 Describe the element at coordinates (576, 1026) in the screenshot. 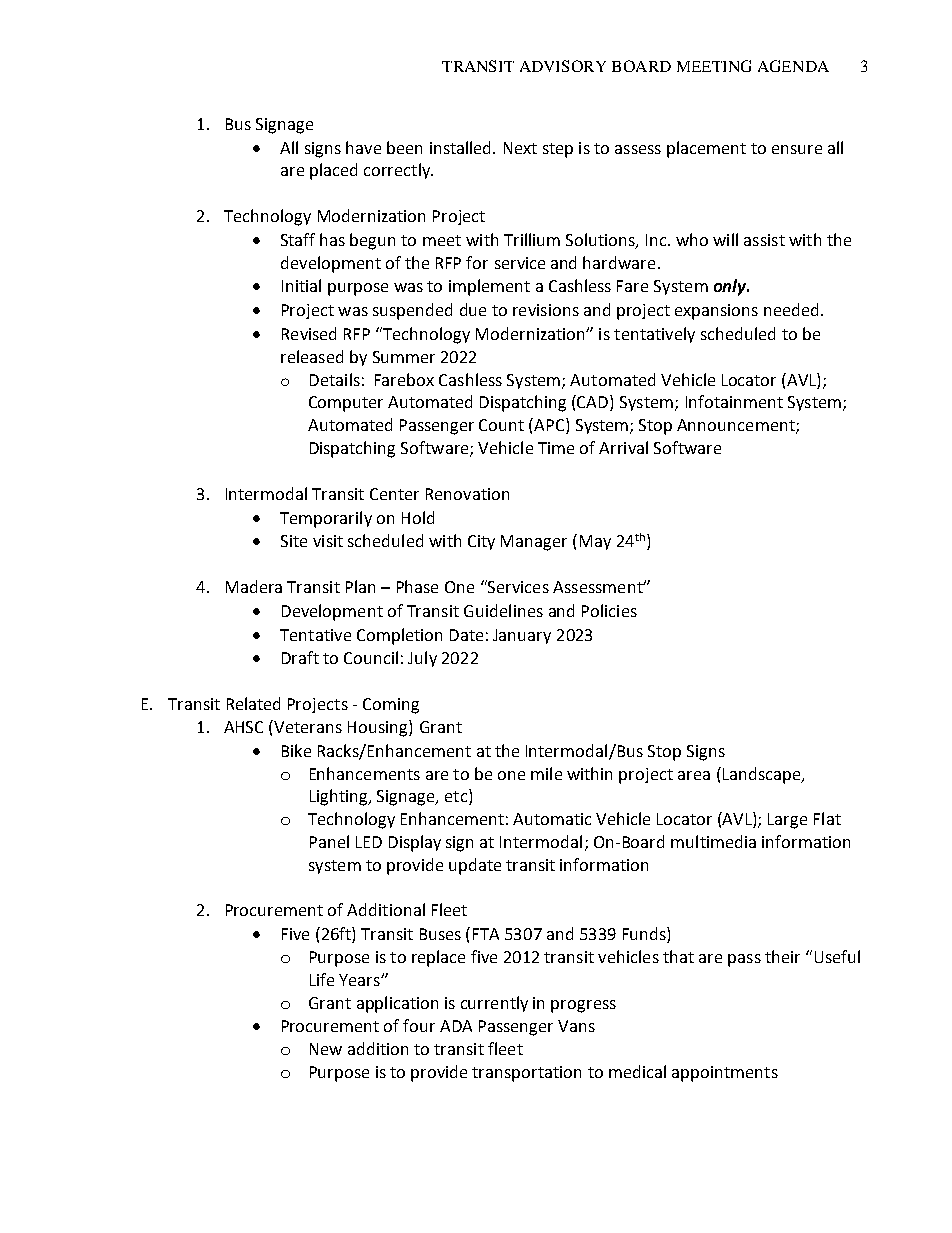

I see `Vans` at that location.
